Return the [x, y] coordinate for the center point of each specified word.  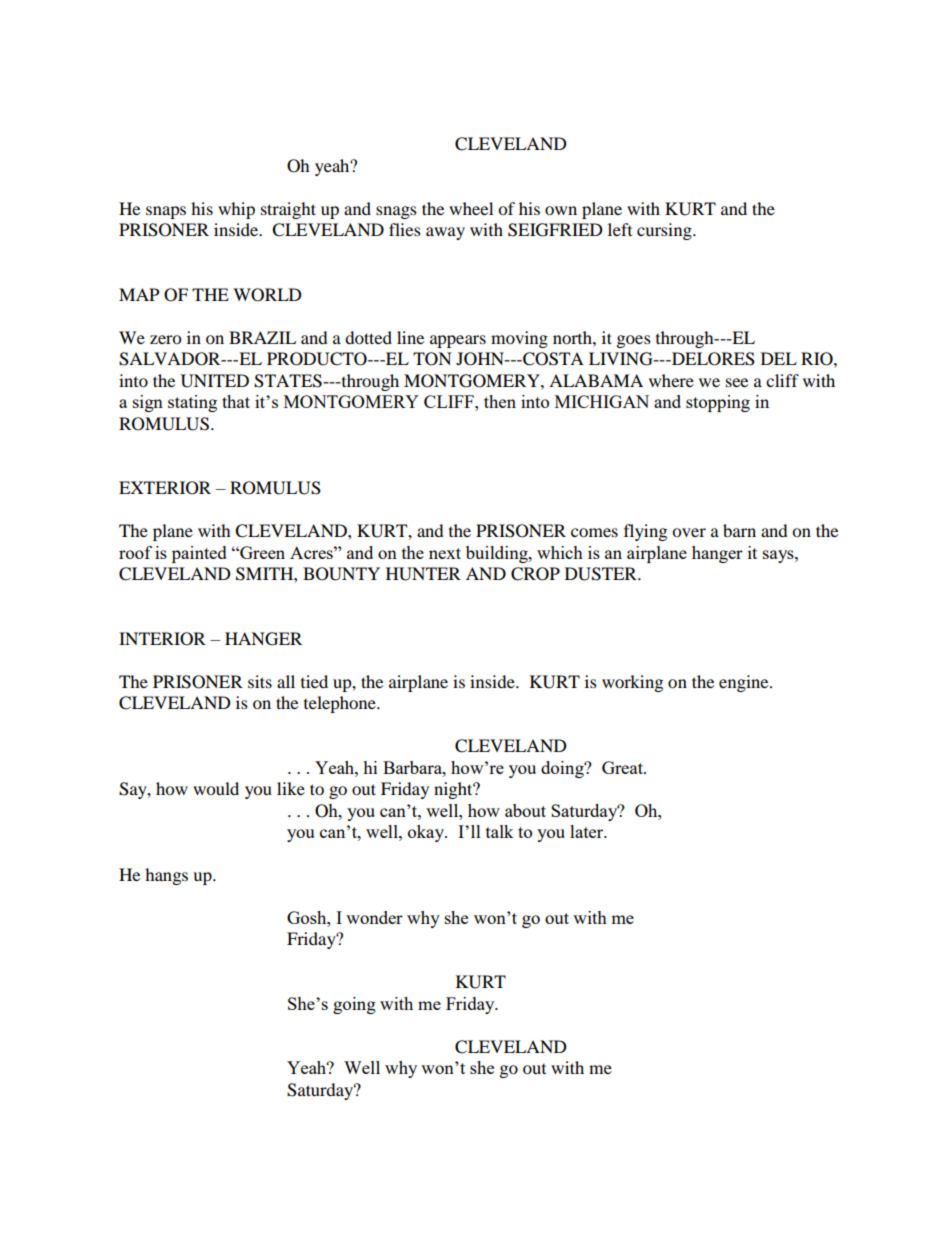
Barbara [413, 767]
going [354, 1005]
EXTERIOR [165, 488]
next [445, 553]
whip [236, 210]
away [445, 233]
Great [623, 767]
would [216, 788]
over [689, 532]
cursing [665, 231]
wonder [374, 917]
